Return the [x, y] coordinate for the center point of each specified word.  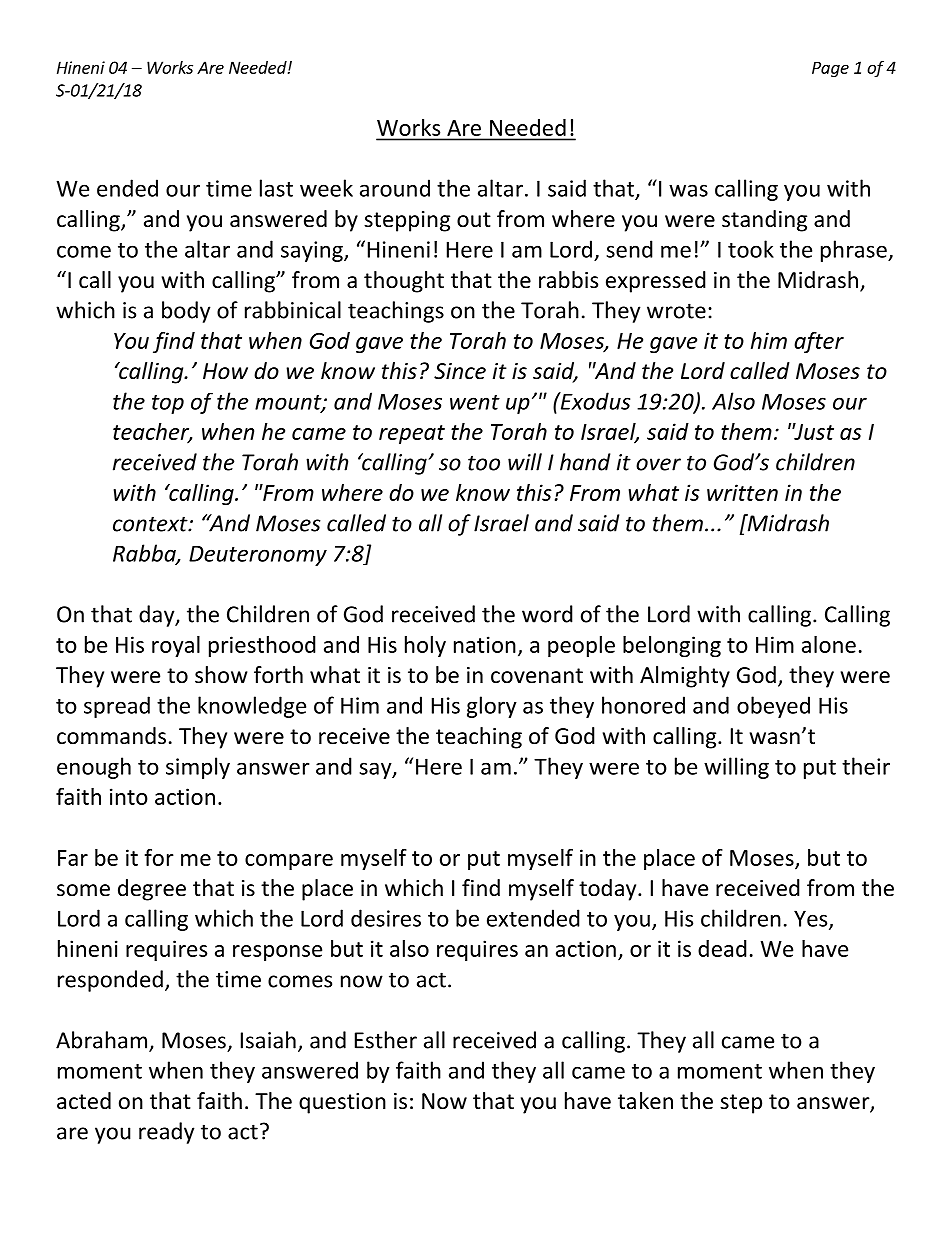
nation [485, 644]
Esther [386, 1040]
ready [166, 1133]
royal [176, 646]
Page [830, 69]
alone [829, 644]
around [395, 188]
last [276, 188]
